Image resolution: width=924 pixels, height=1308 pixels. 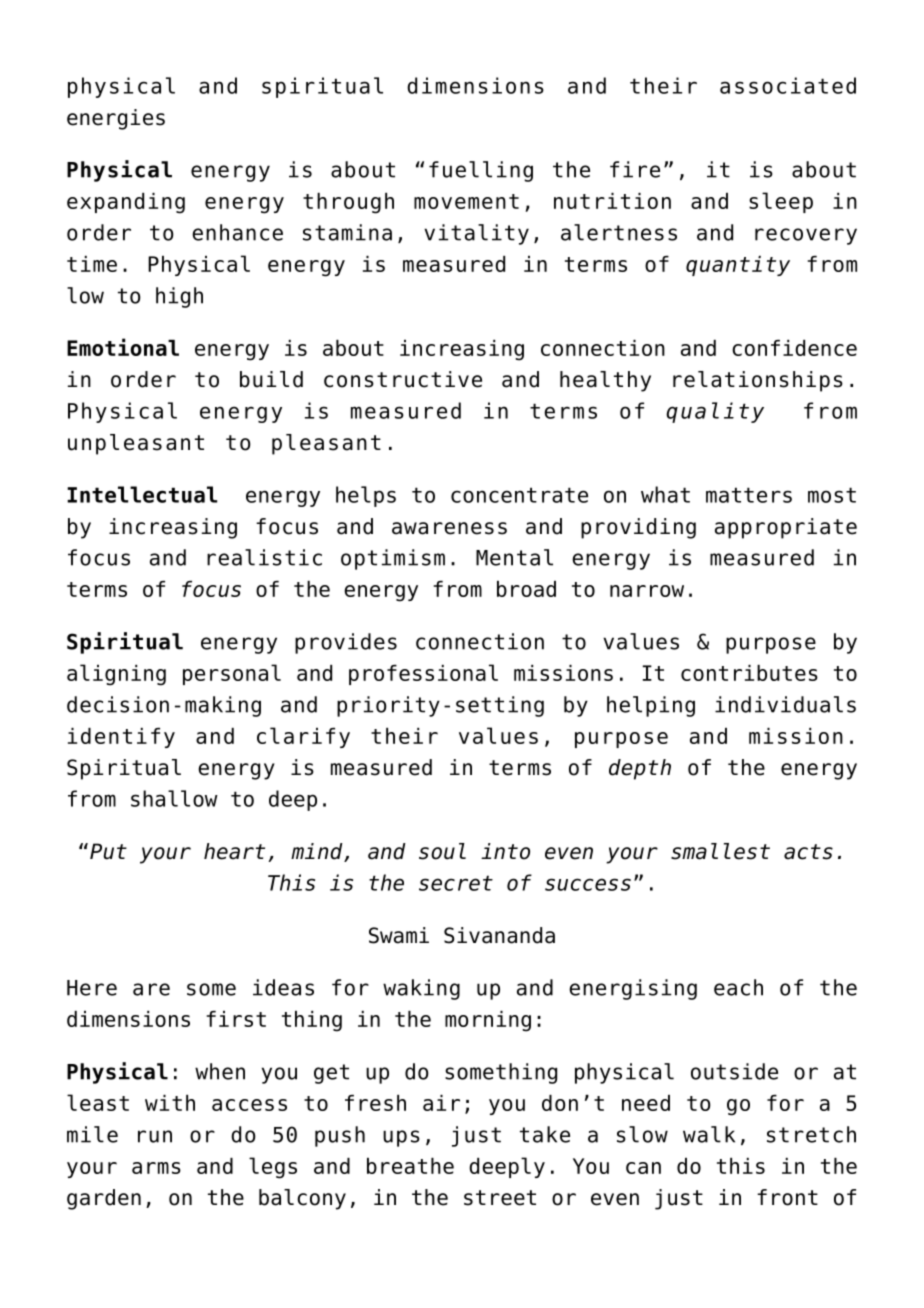 I want to click on personal, so click(x=232, y=674).
